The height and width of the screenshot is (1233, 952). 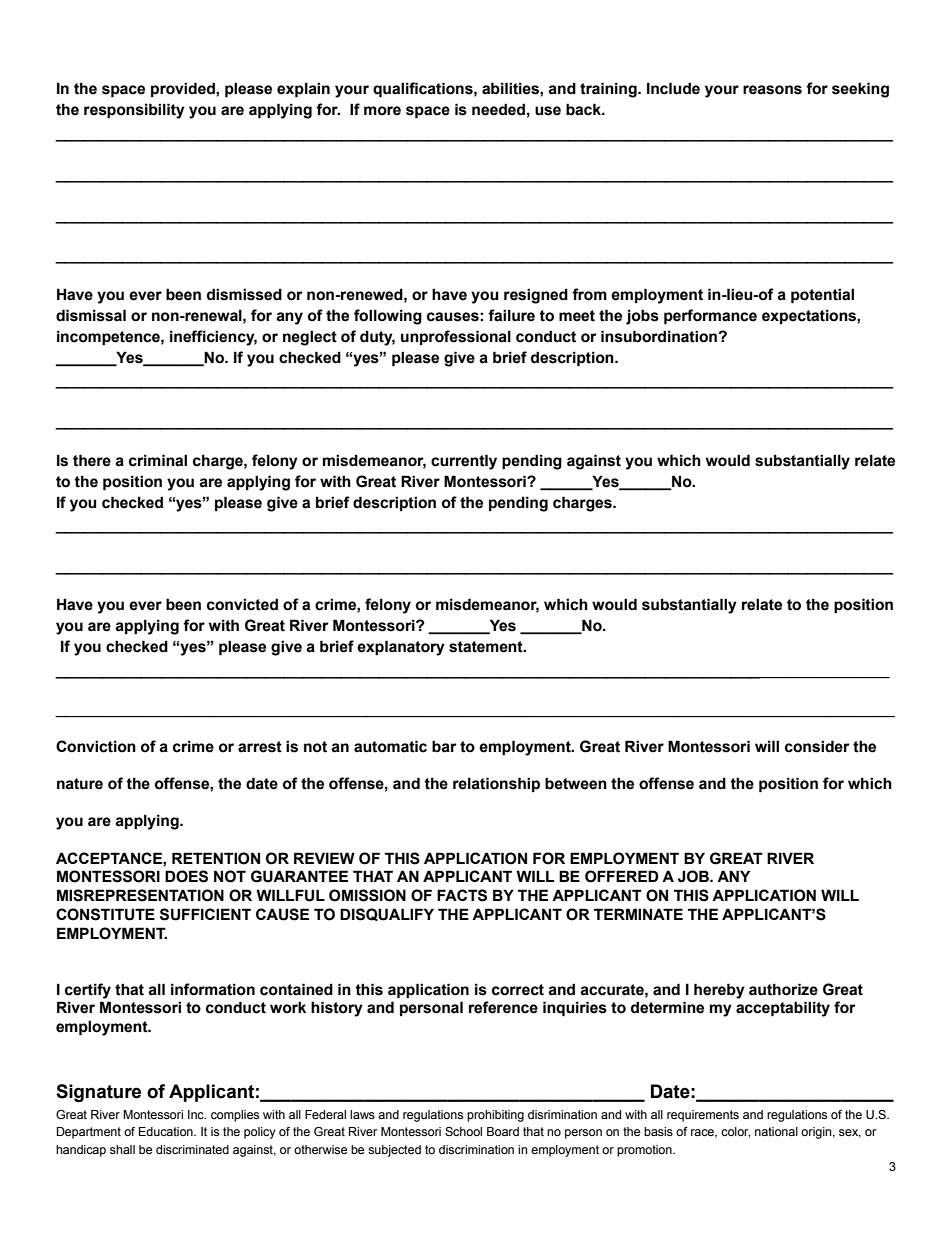 I want to click on more, so click(x=382, y=111).
